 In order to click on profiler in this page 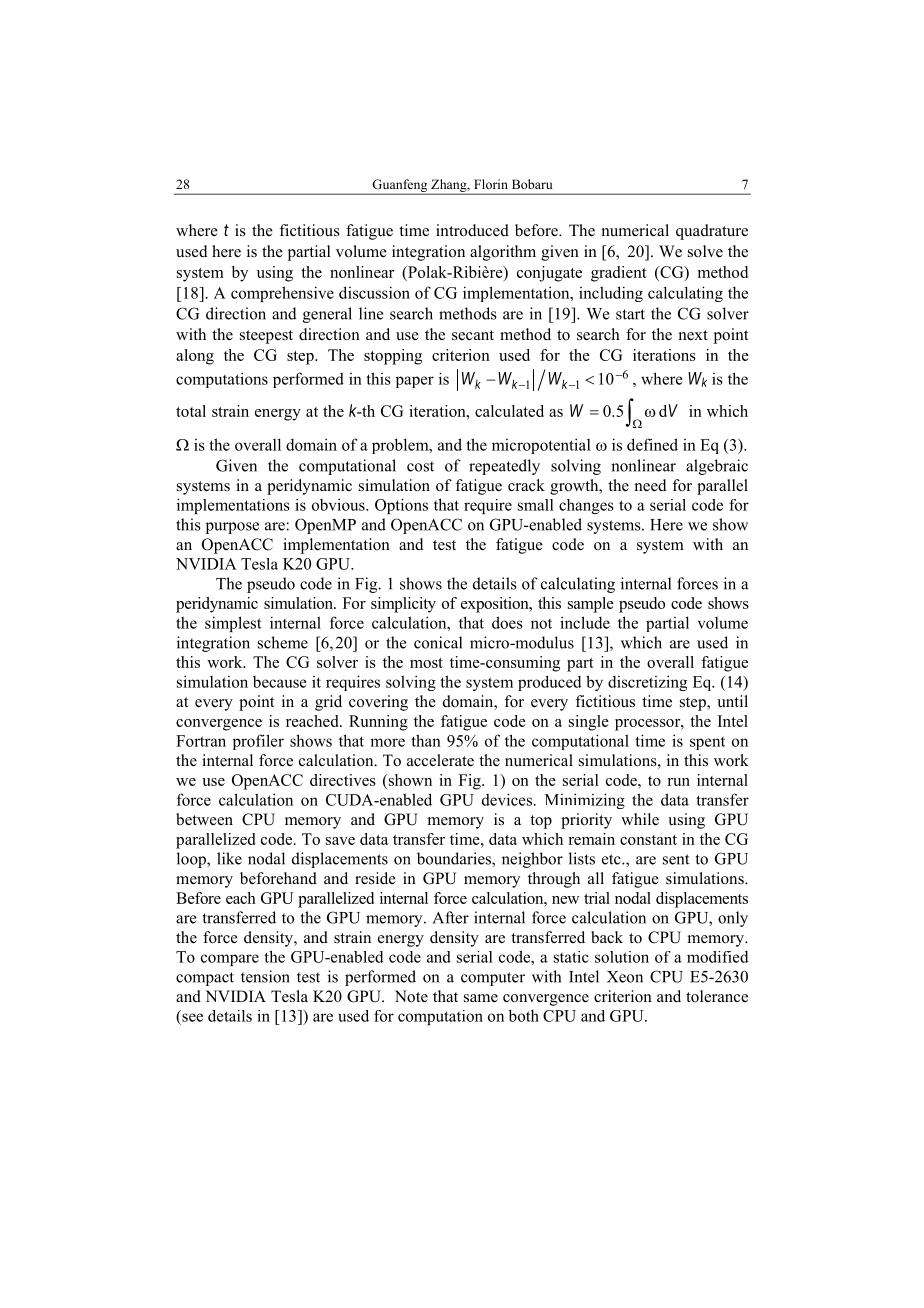, I will do `click(258, 742)`.
